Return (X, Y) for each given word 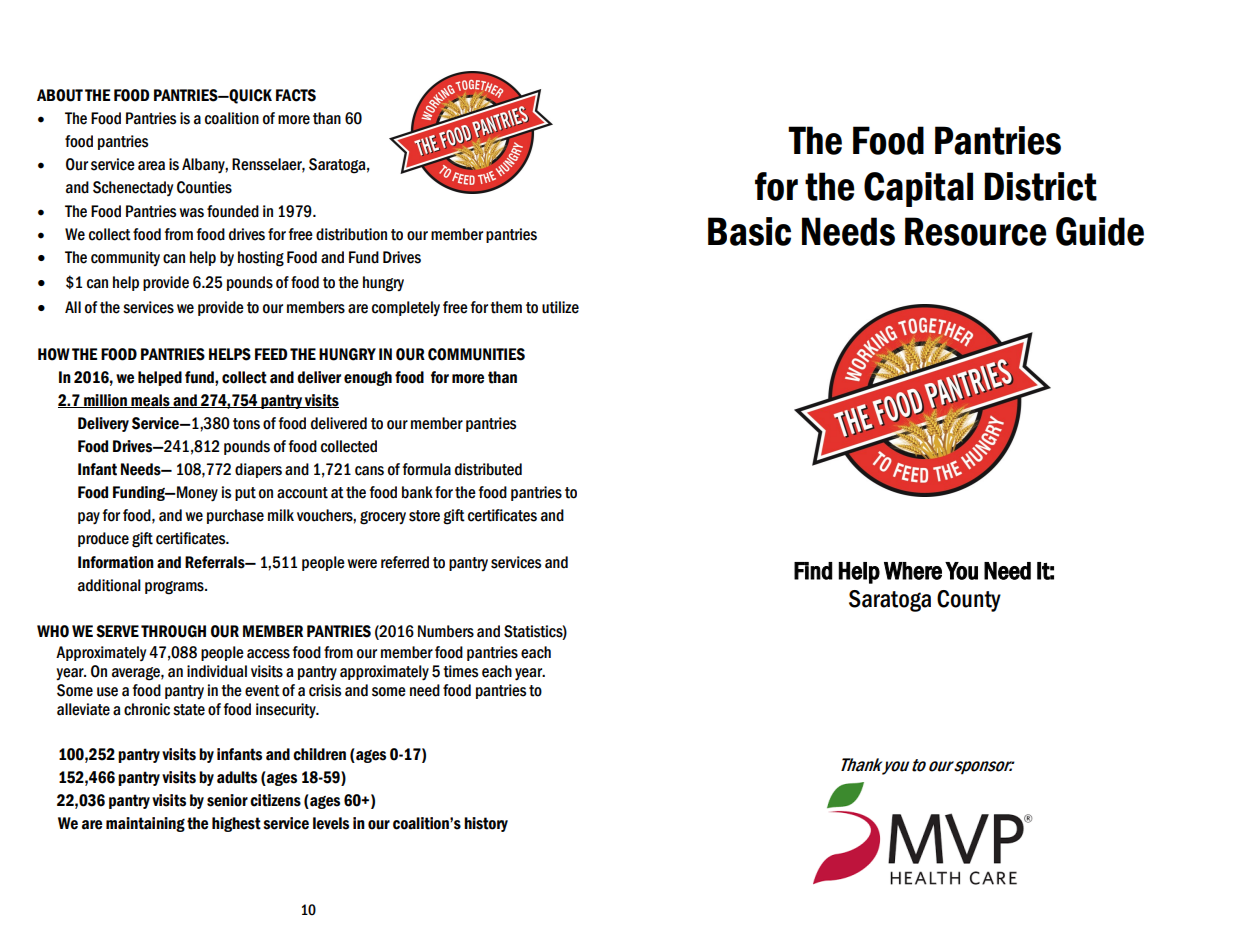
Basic (749, 231)
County (969, 601)
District (1040, 186)
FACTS (296, 95)
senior (227, 800)
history (486, 824)
